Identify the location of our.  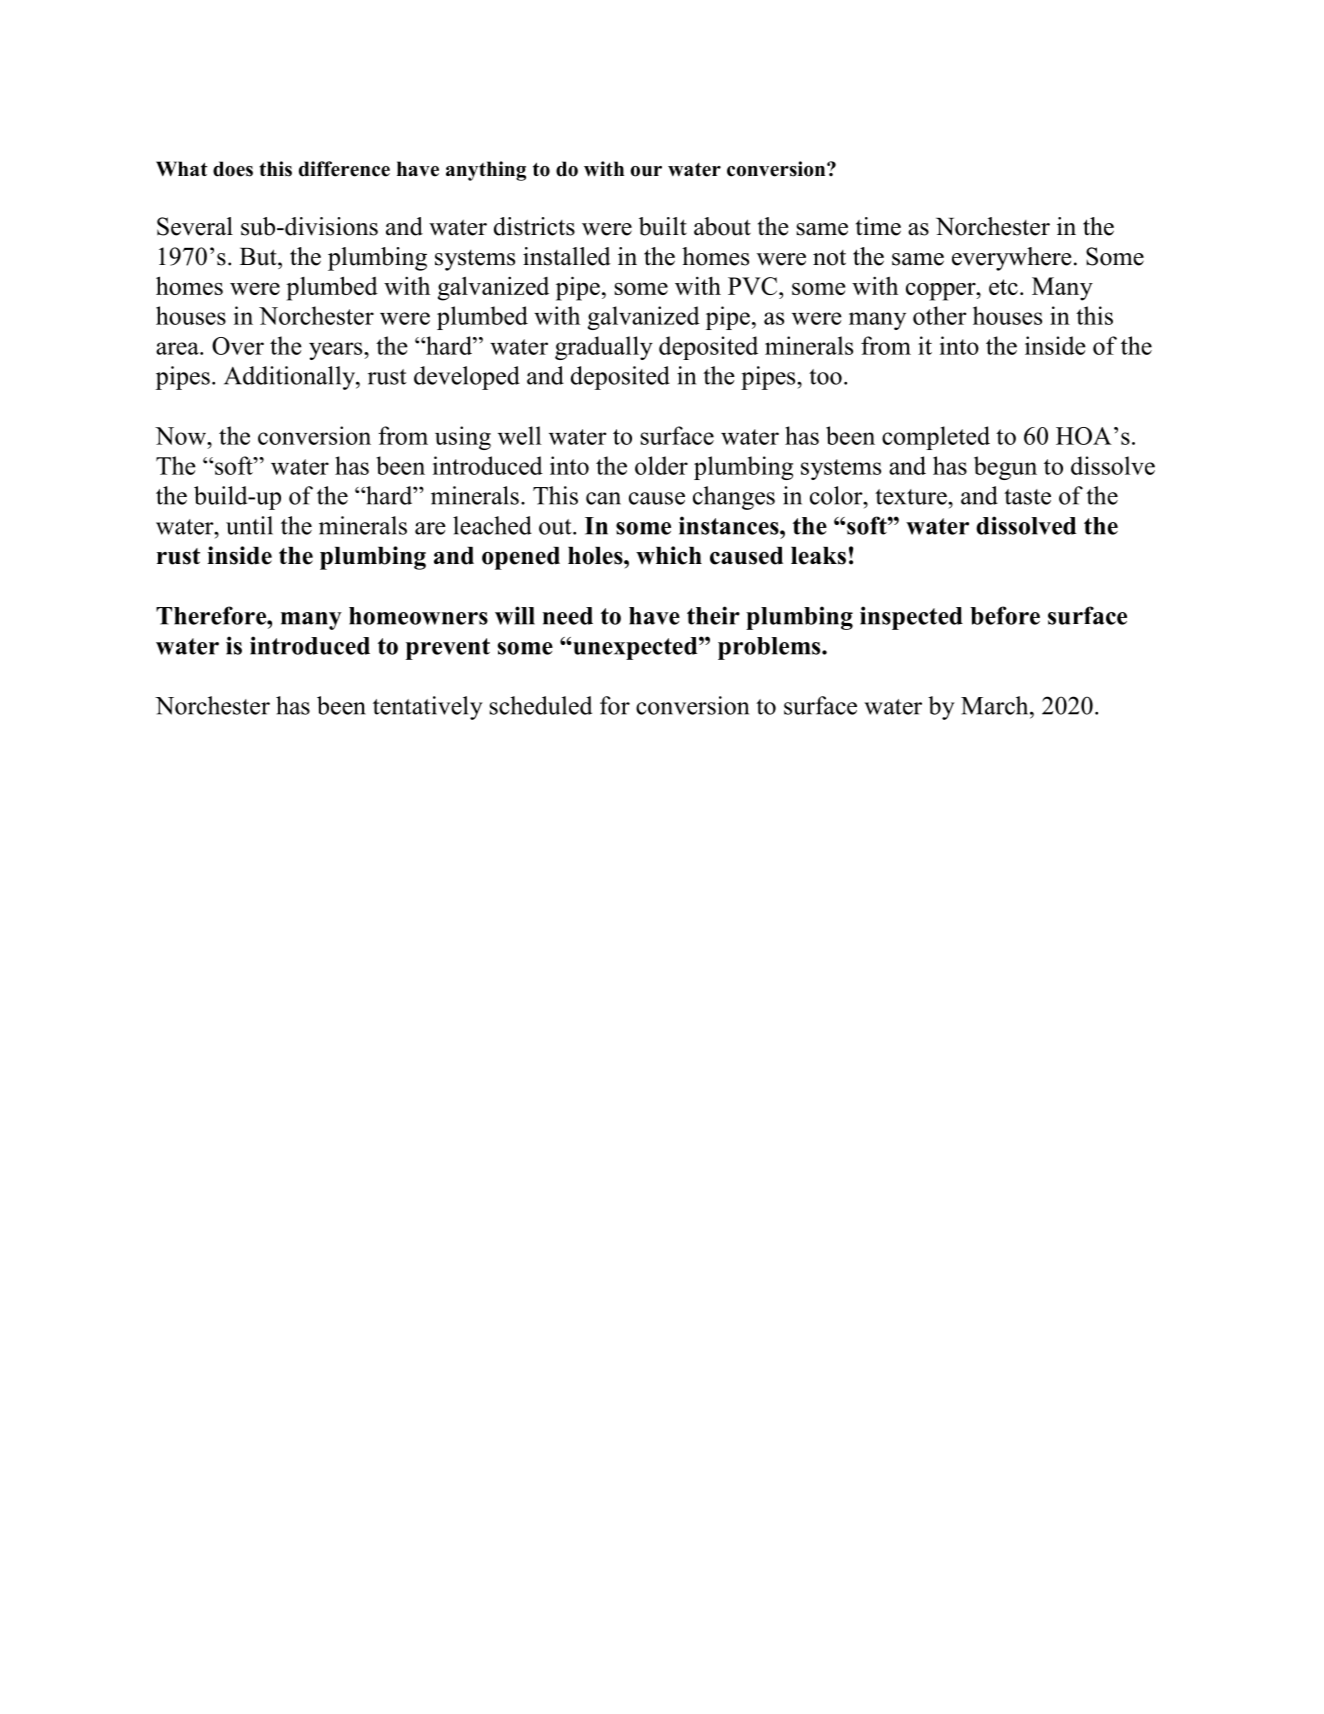
(646, 171).
